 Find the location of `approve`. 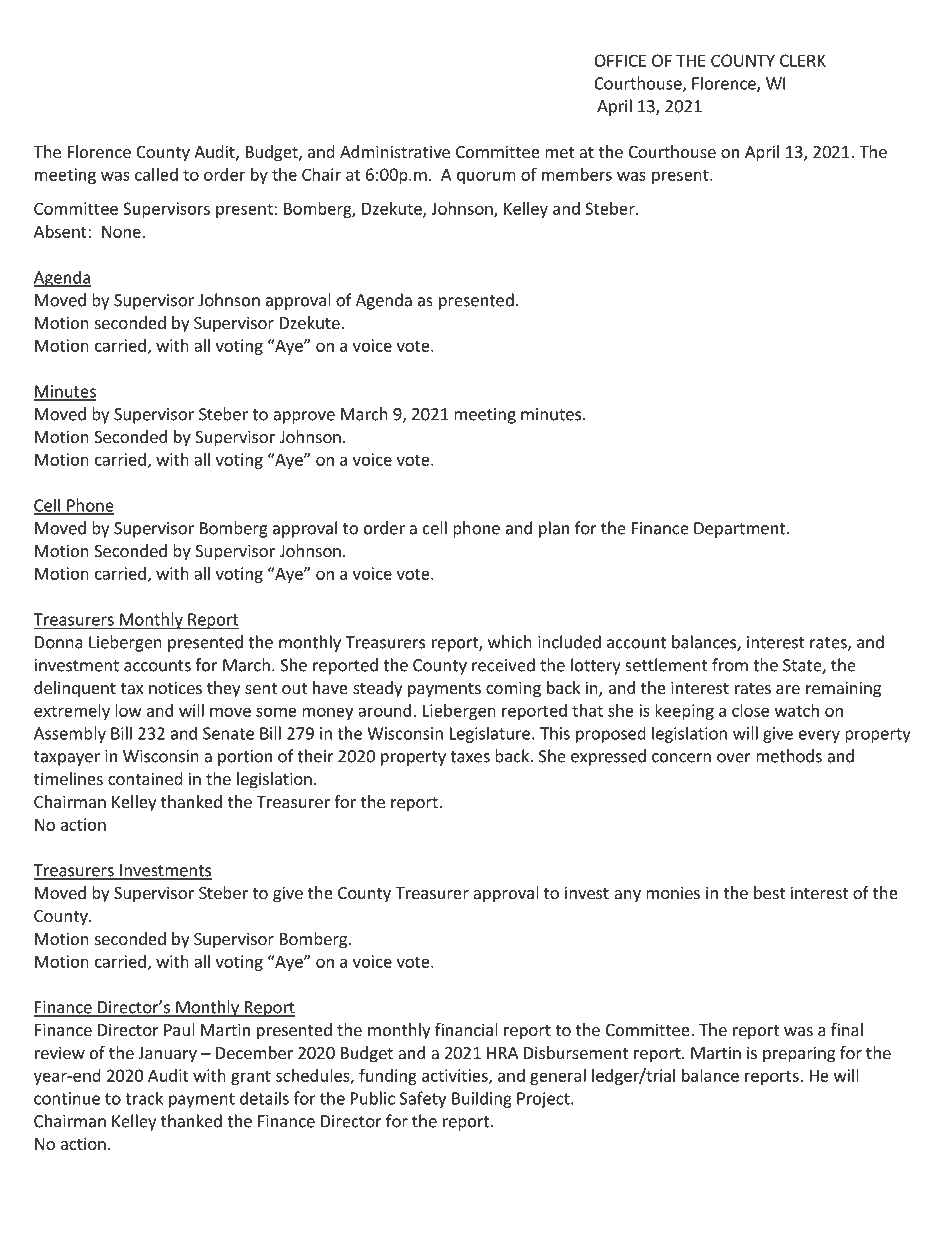

approve is located at coordinates (304, 417).
